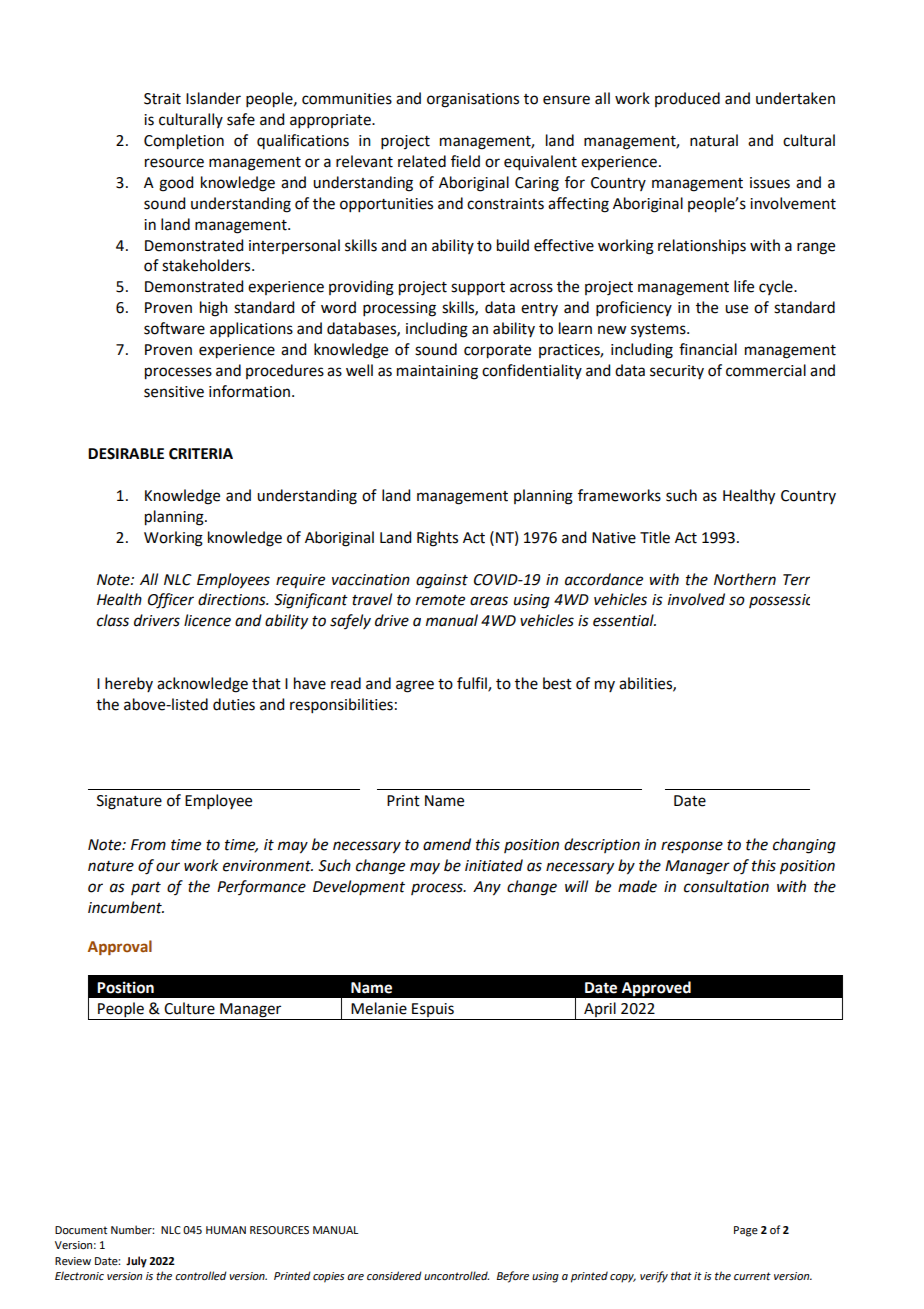 The height and width of the image is (1309, 924). Describe the element at coordinates (129, 684) in the image. I see `hereby` at that location.
